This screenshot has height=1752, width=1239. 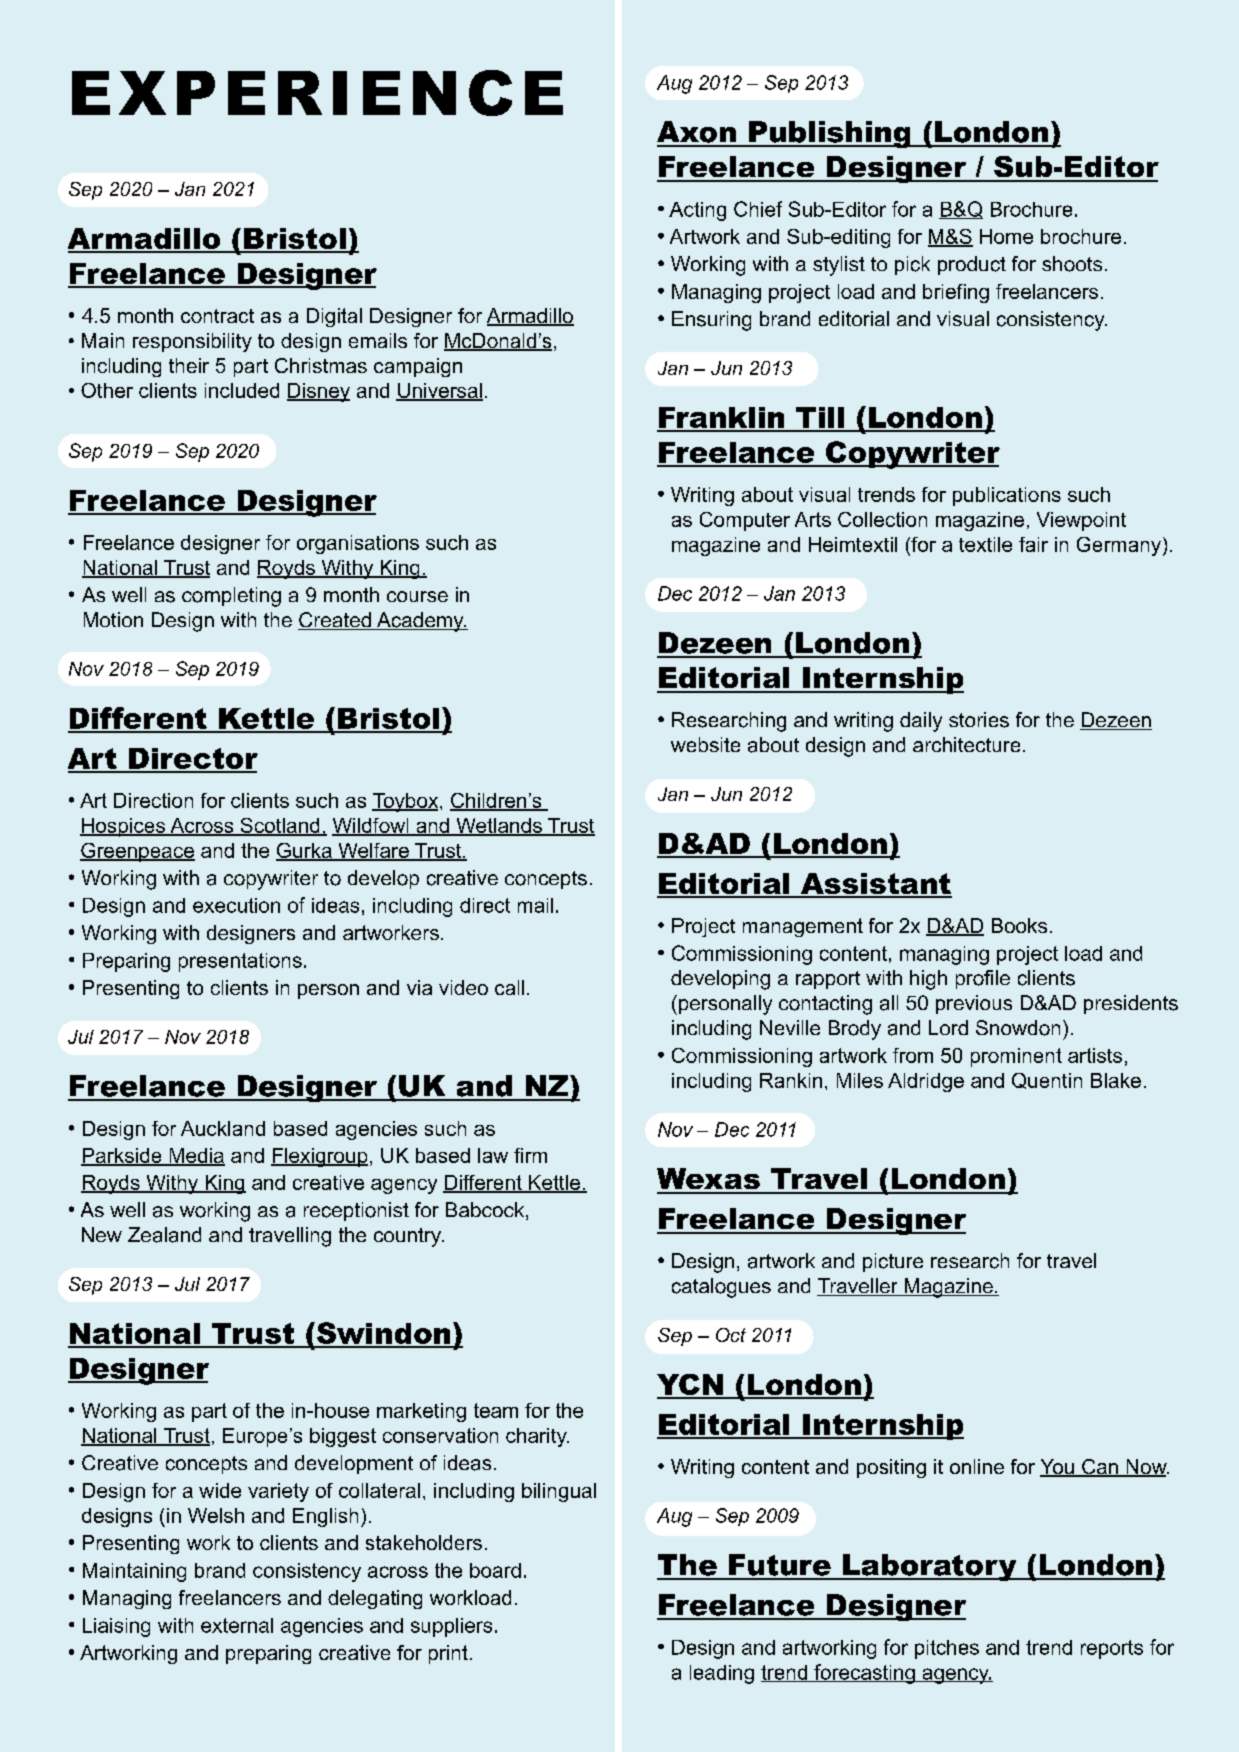 What do you see at coordinates (758, 209) in the screenshot?
I see `Chief` at bounding box center [758, 209].
